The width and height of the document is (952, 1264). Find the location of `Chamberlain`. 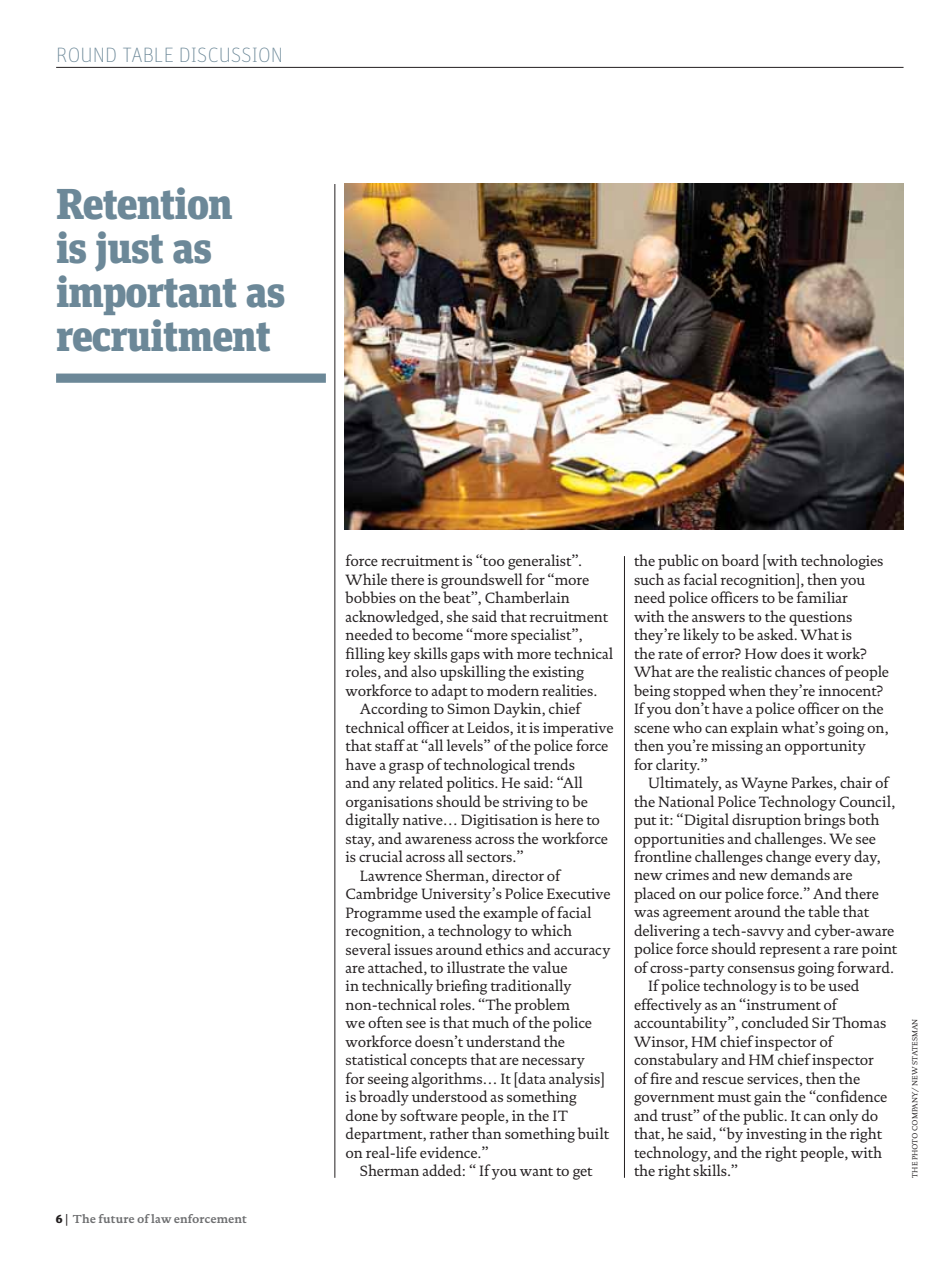

Chamberlain is located at coordinates (527, 597).
